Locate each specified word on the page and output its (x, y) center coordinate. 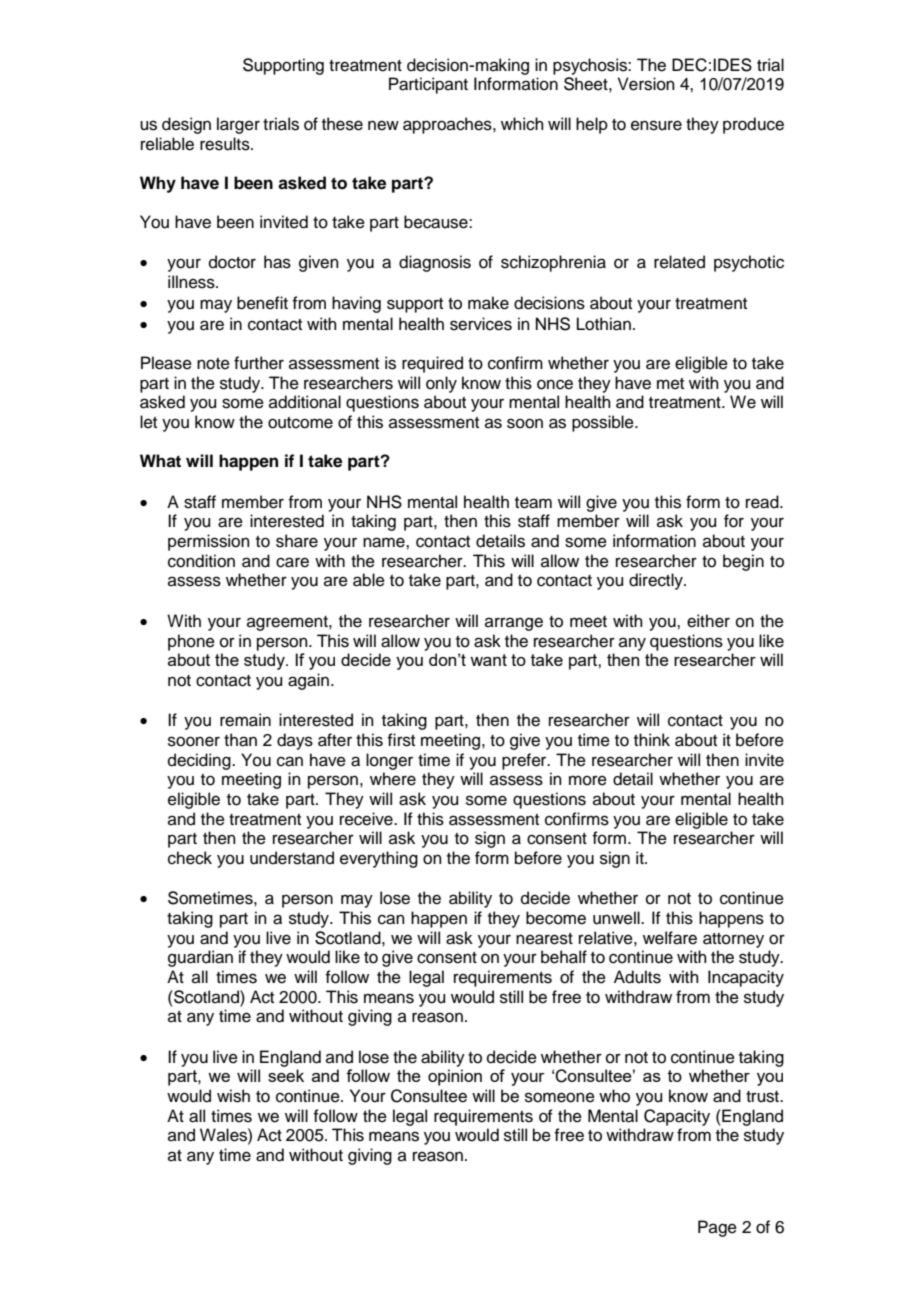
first (401, 740)
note (213, 364)
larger (238, 125)
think (652, 739)
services (481, 324)
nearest (544, 939)
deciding (200, 761)
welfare (670, 938)
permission (209, 542)
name (385, 542)
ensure (656, 125)
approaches (448, 125)
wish (233, 1096)
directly (657, 581)
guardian (200, 958)
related (679, 262)
